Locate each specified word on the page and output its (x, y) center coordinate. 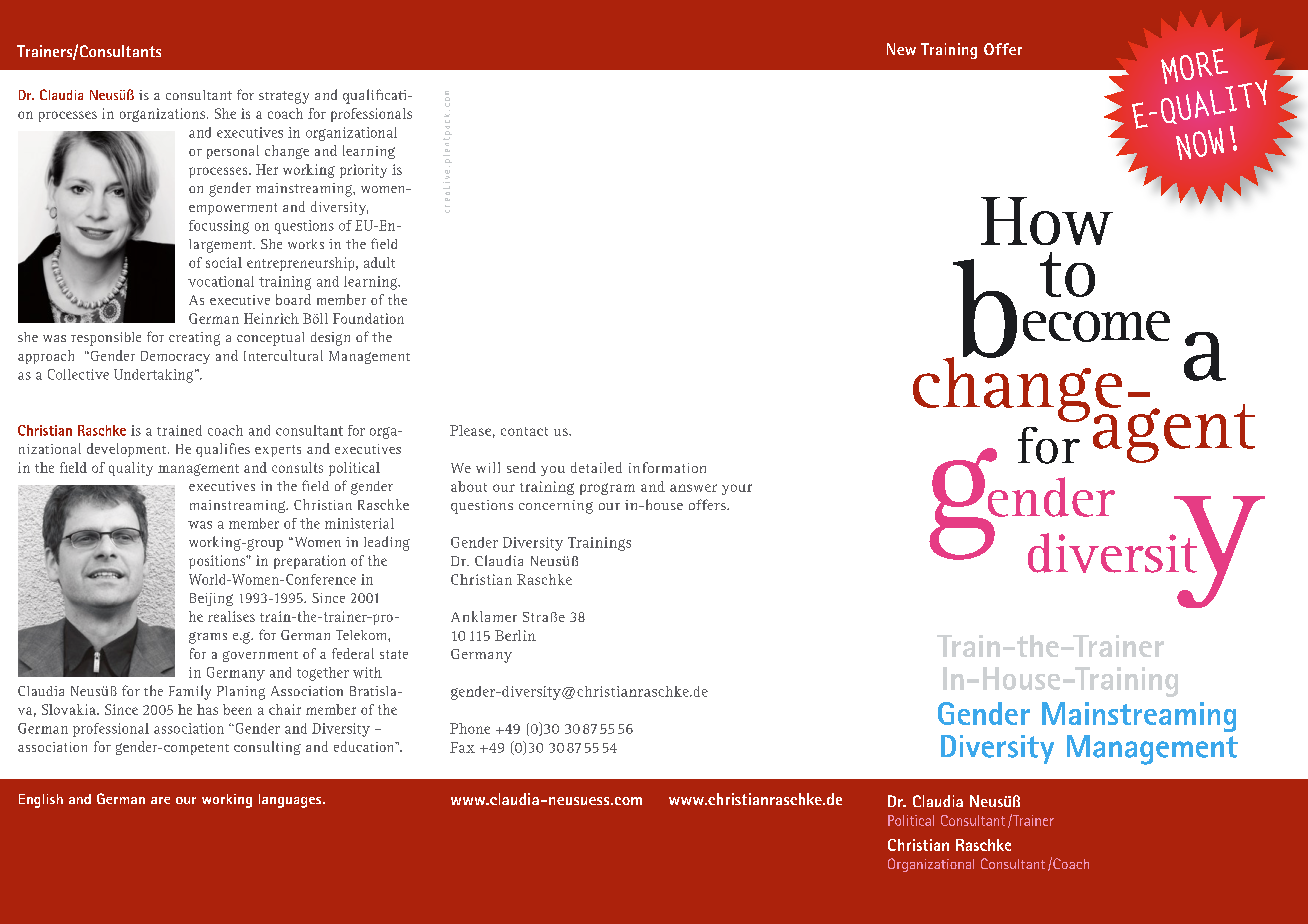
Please (470, 430)
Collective (78, 374)
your (737, 489)
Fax (462, 747)
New (901, 49)
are (160, 800)
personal (233, 152)
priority (363, 171)
